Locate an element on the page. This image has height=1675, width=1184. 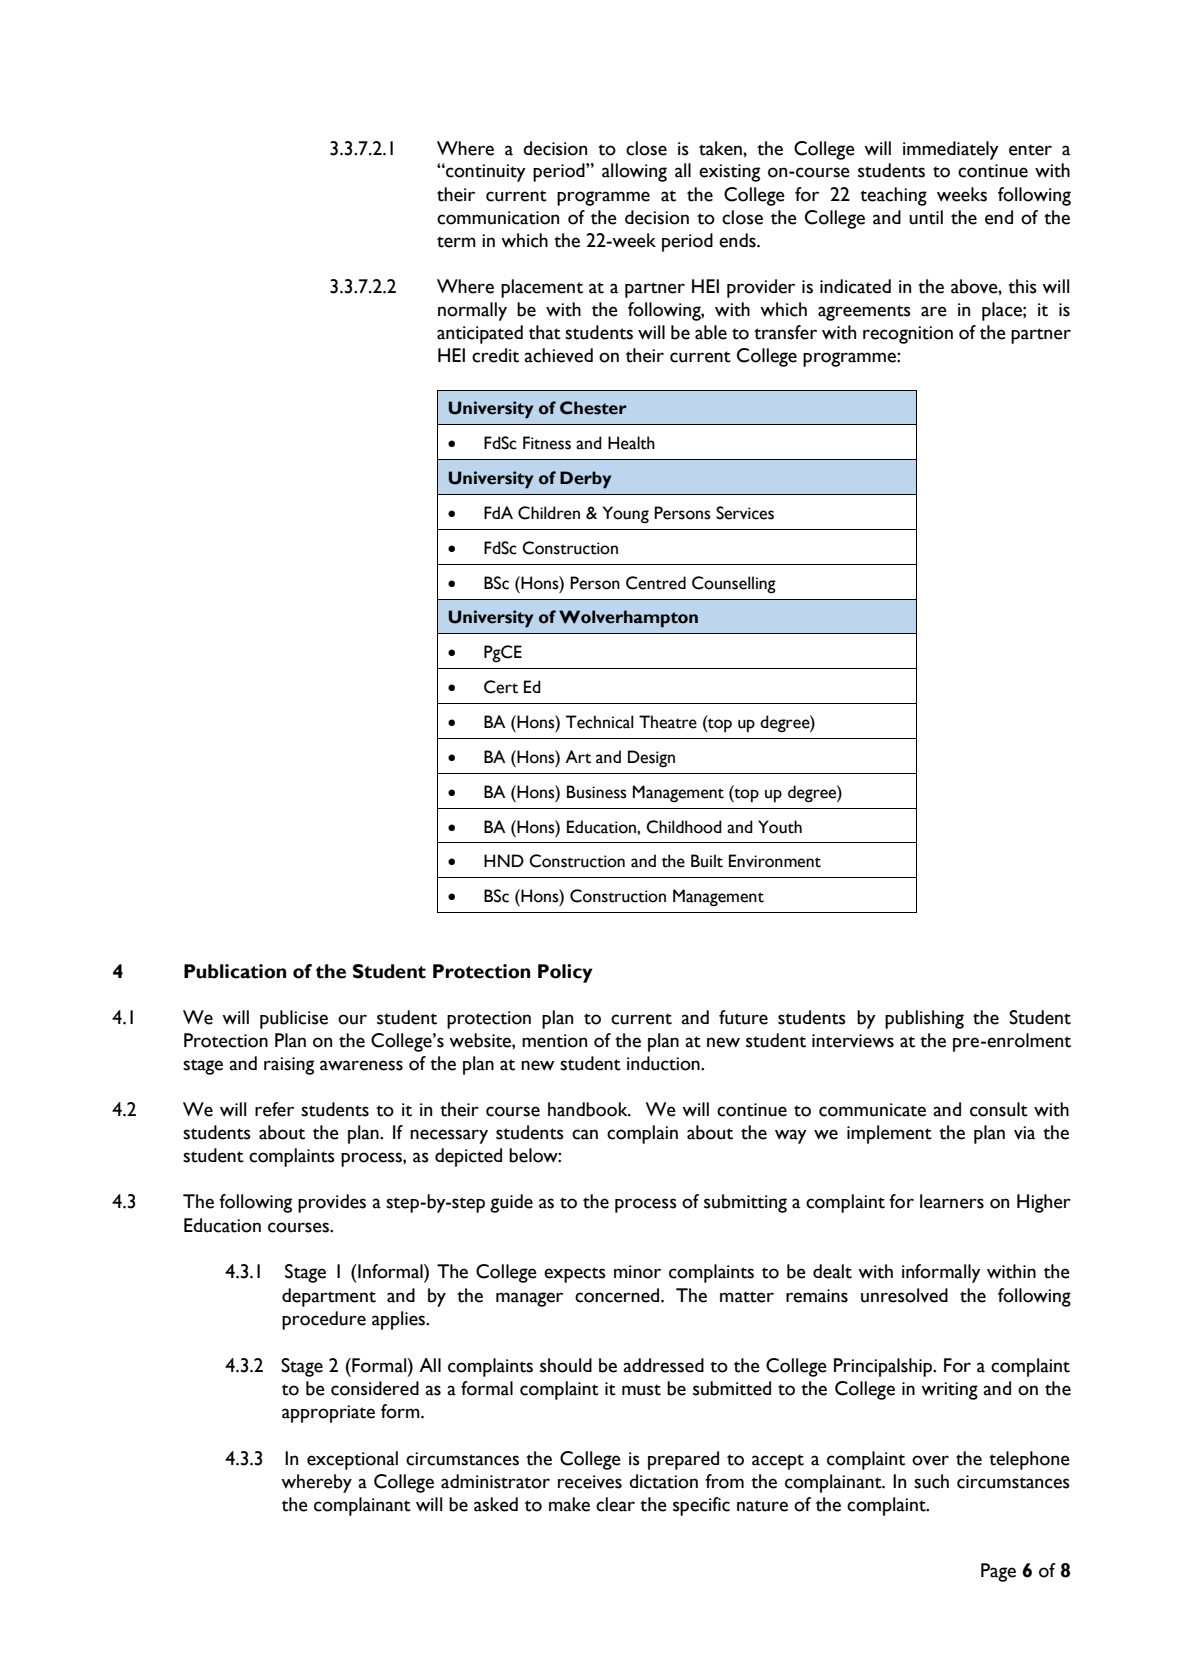
until is located at coordinates (926, 217).
